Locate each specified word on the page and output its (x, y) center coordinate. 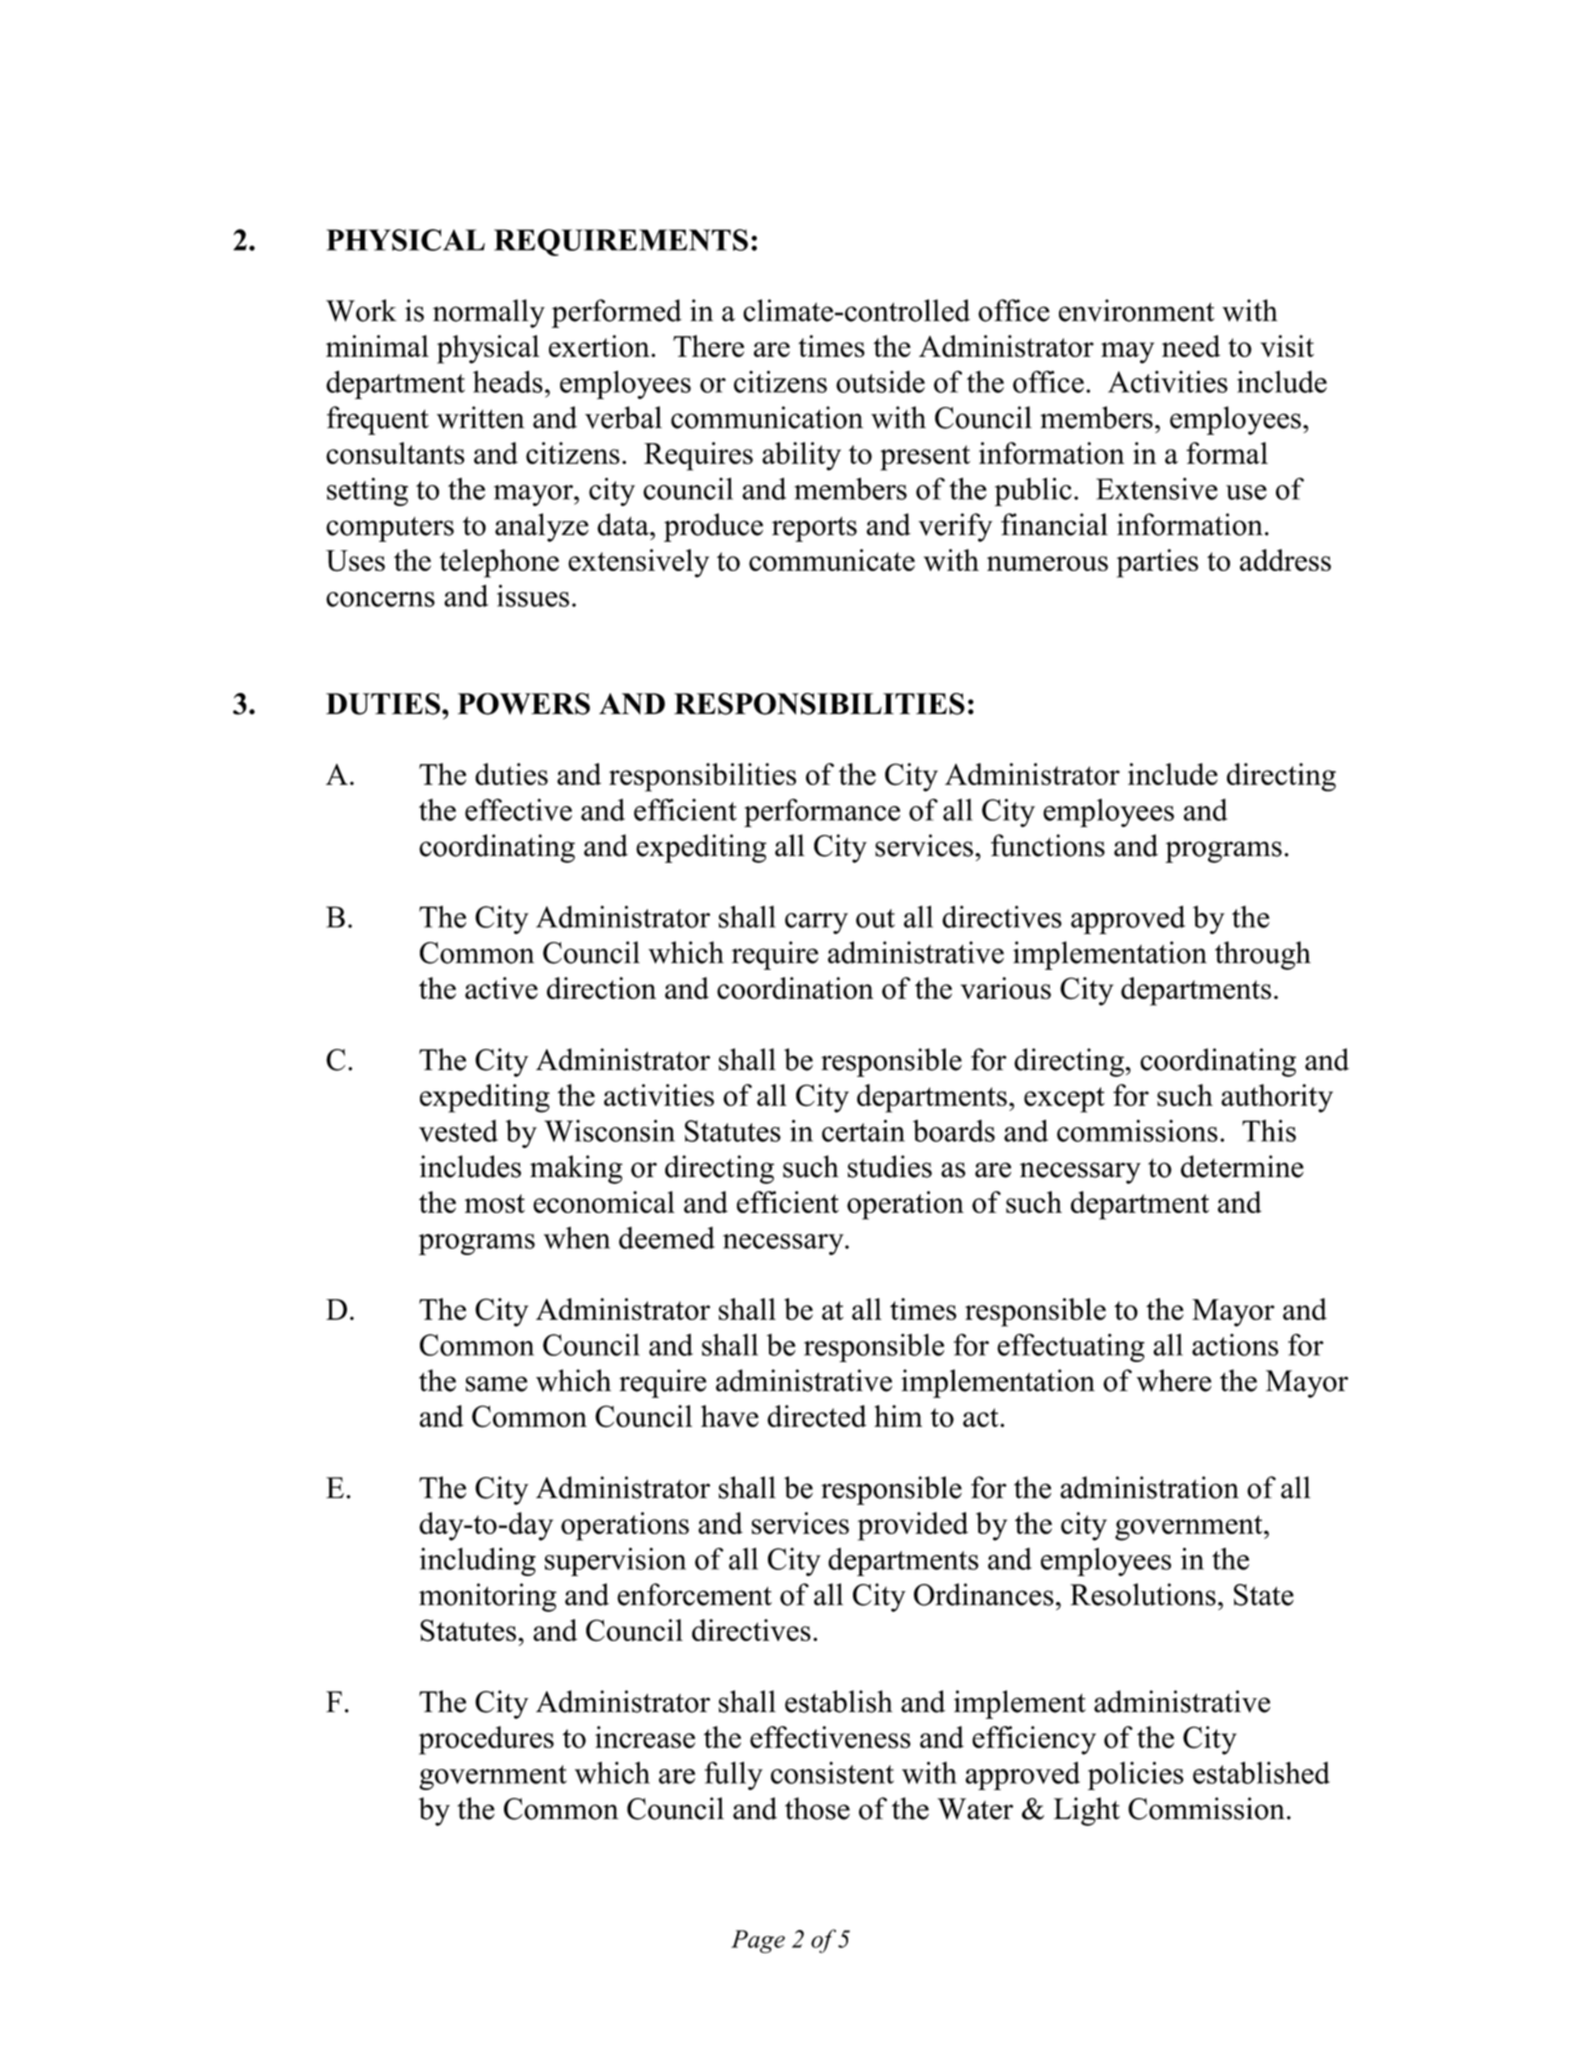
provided (913, 1526)
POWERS (524, 704)
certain (863, 1130)
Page (758, 1941)
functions (1048, 845)
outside (880, 382)
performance (822, 812)
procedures (486, 1740)
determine (1242, 1166)
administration (1149, 1487)
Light (1087, 1811)
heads (508, 381)
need (1191, 346)
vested (458, 1131)
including (478, 1561)
